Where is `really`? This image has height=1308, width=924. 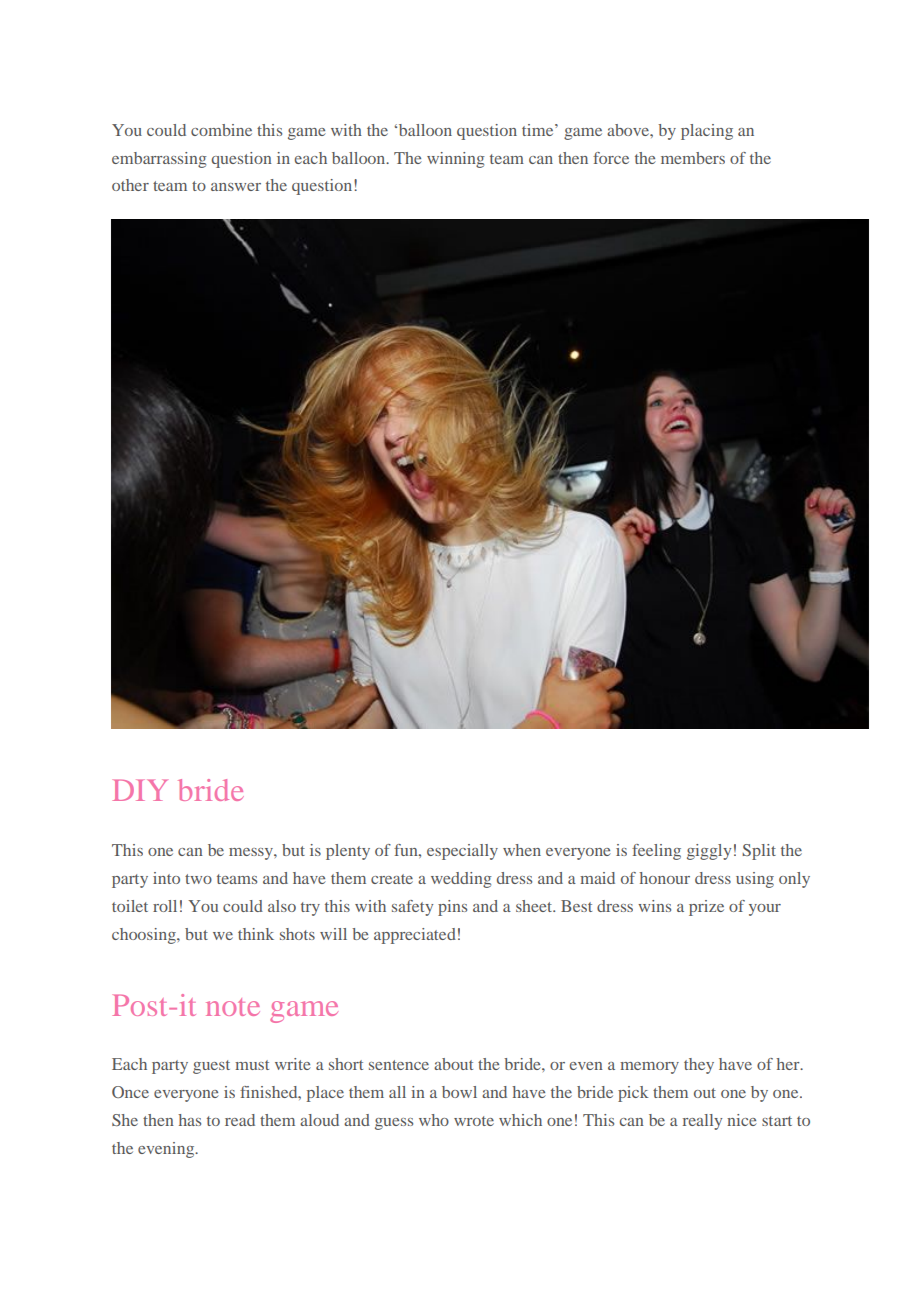 really is located at coordinates (702, 1122).
